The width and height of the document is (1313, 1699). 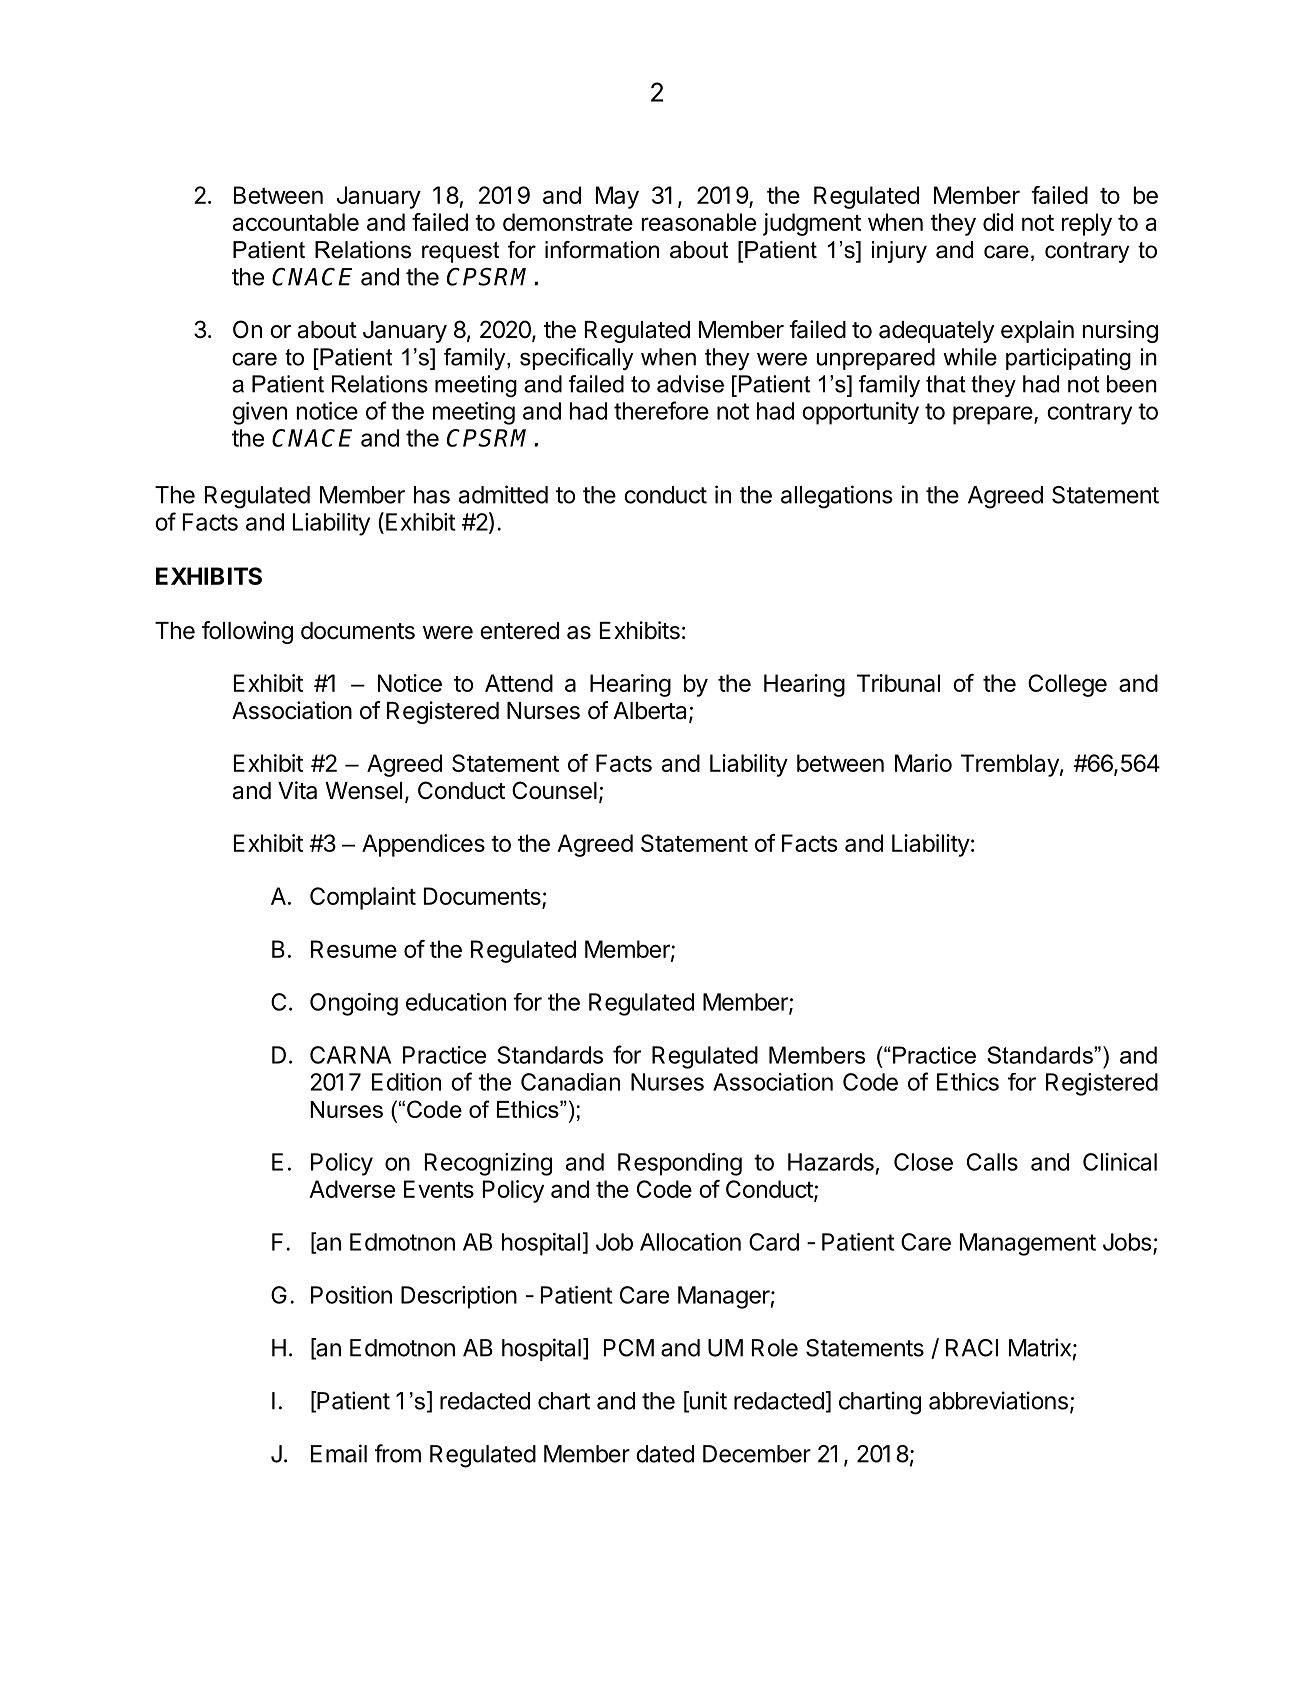 I want to click on reasonable, so click(x=699, y=222).
